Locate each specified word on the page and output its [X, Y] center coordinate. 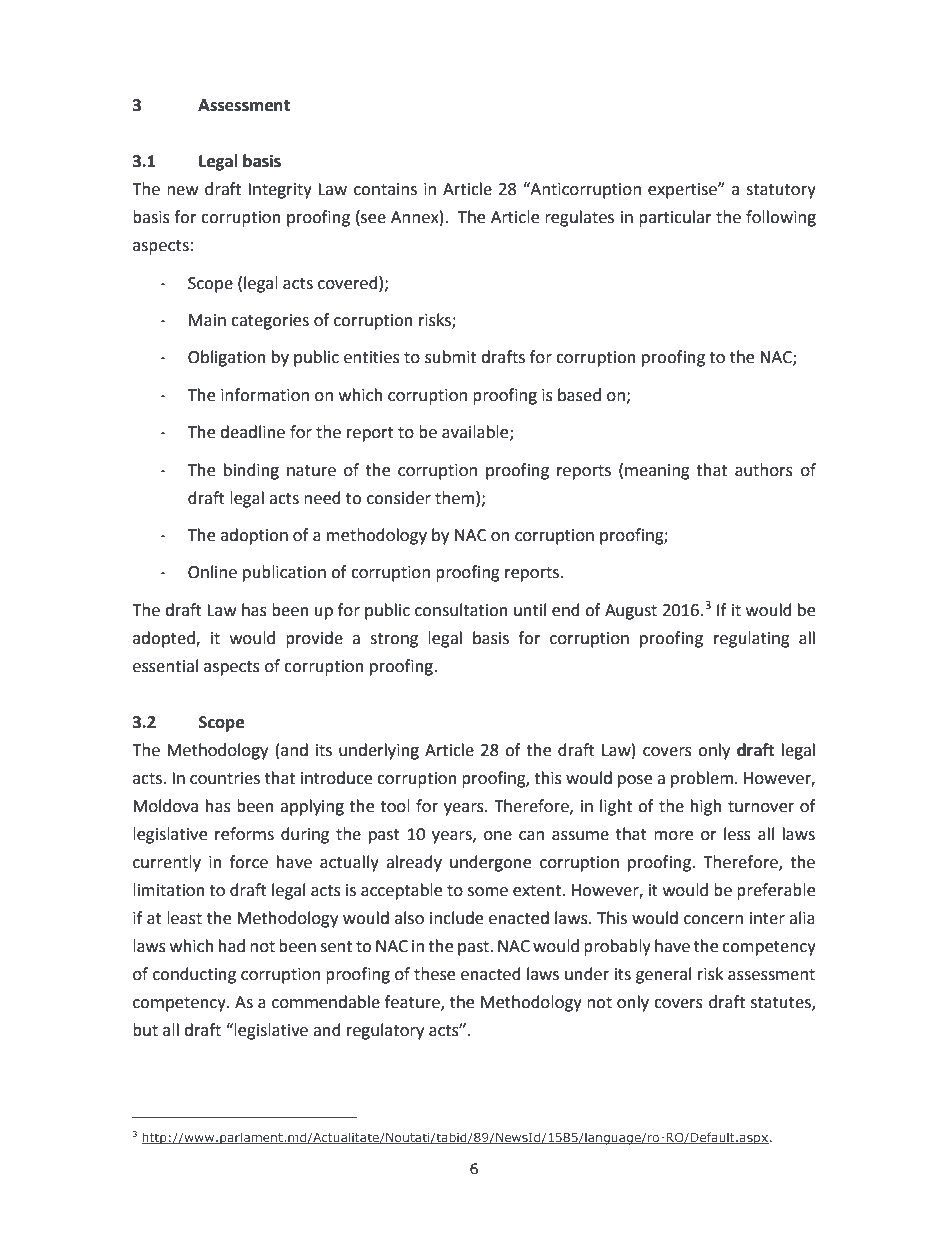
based [579, 395]
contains [385, 189]
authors [764, 470]
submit [450, 357]
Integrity [280, 191]
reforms [244, 834]
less [737, 834]
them [456, 498]
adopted [165, 639]
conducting [194, 975]
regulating [752, 639]
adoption [254, 536]
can [531, 836]
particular [675, 218]
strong [394, 640]
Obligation [227, 358]
